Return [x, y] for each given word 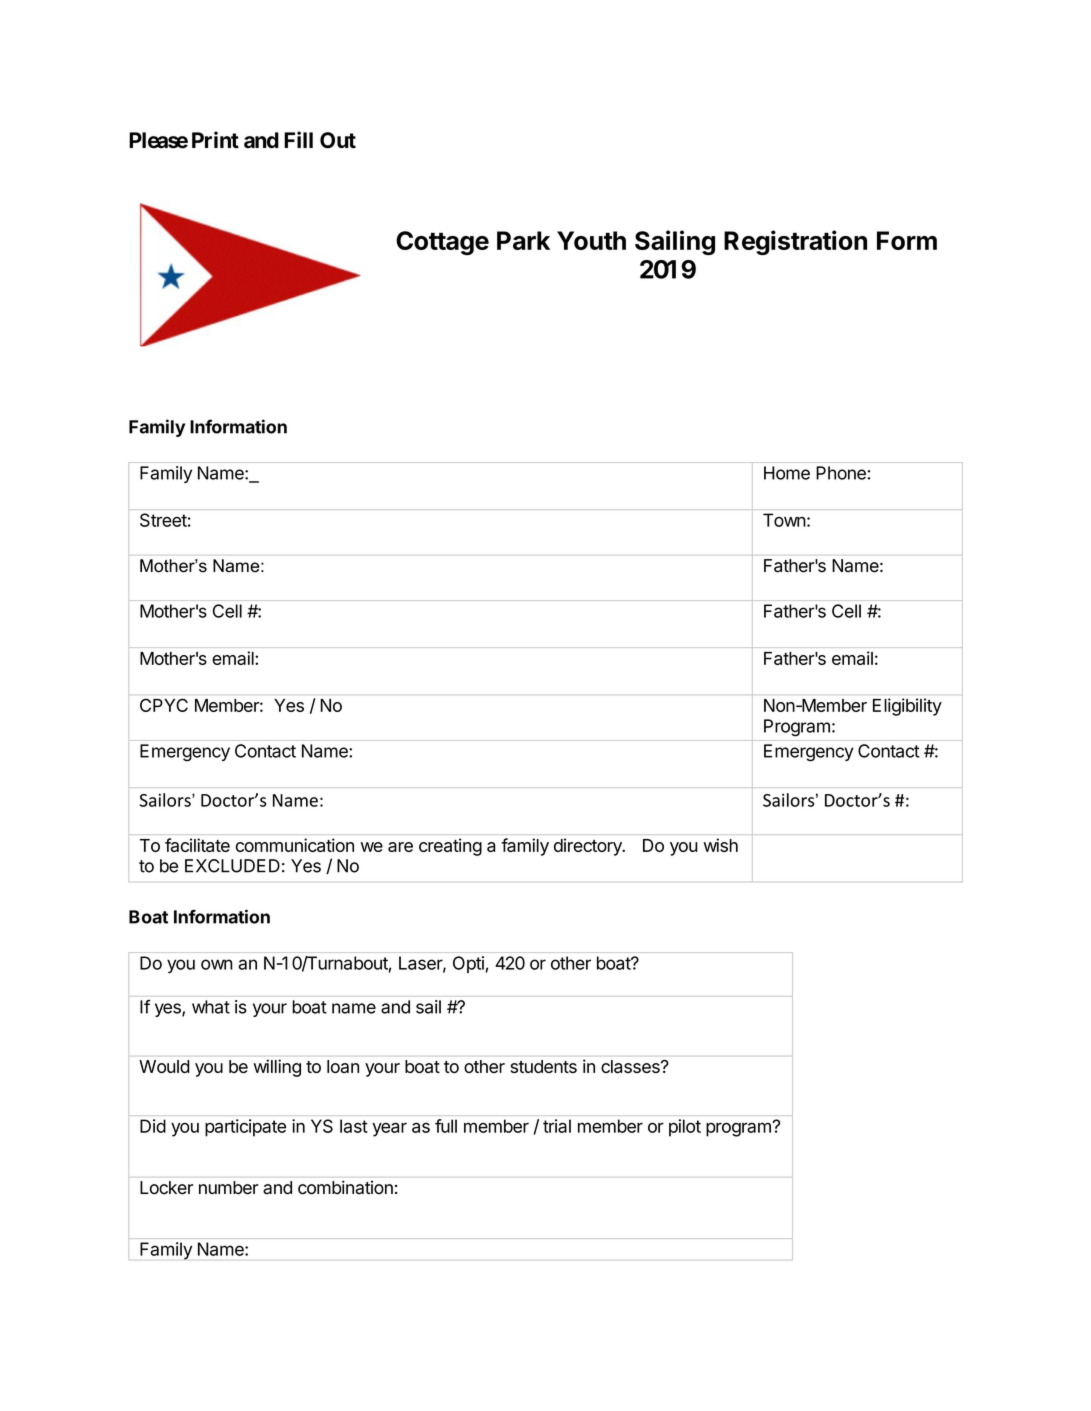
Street [163, 520]
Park [523, 240]
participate [245, 1128]
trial [557, 1126]
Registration [795, 242]
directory [589, 847]
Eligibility [907, 707]
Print [215, 139]
